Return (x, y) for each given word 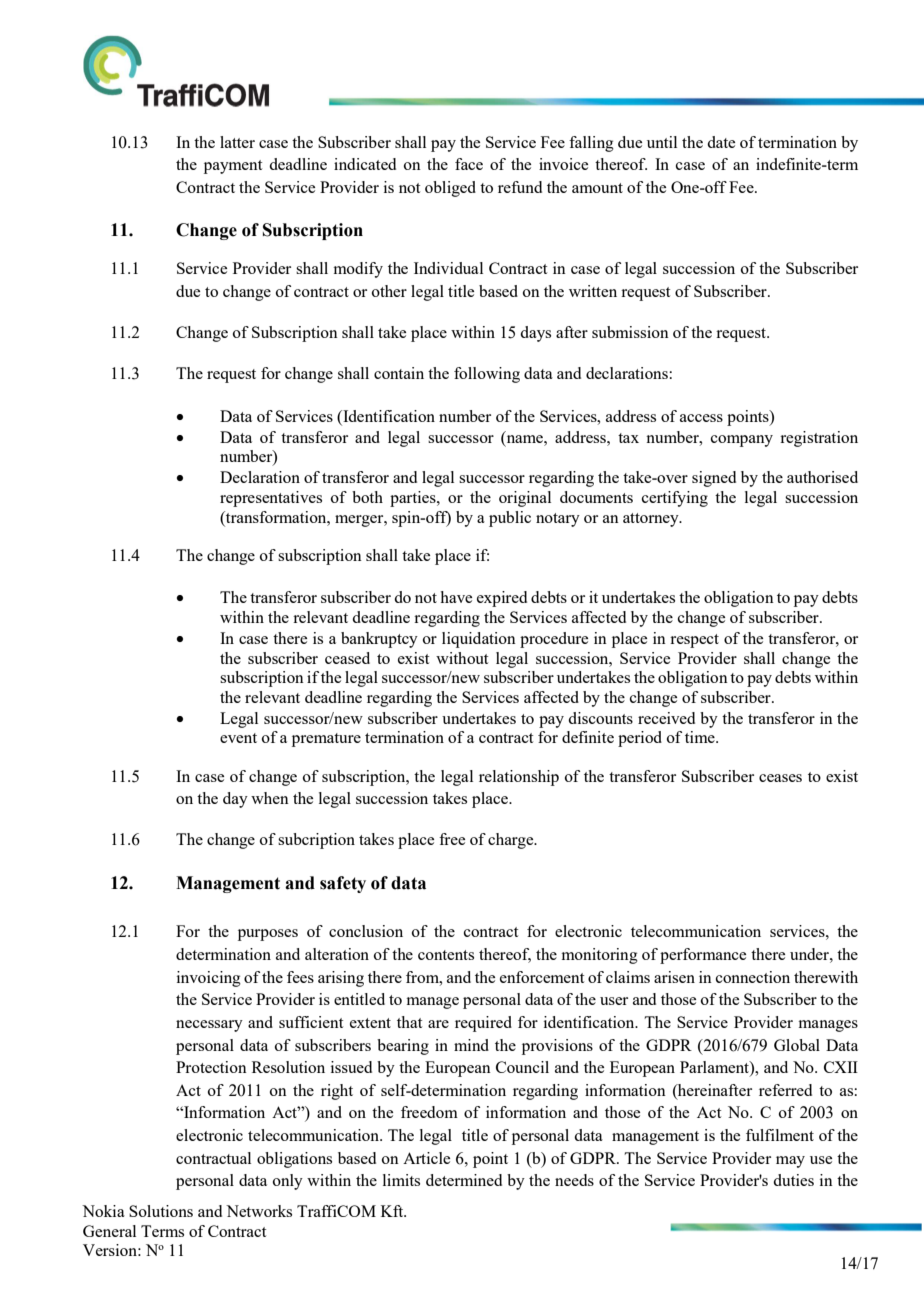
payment (233, 167)
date (721, 142)
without (462, 658)
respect (694, 641)
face (469, 164)
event (238, 738)
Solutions (161, 1211)
